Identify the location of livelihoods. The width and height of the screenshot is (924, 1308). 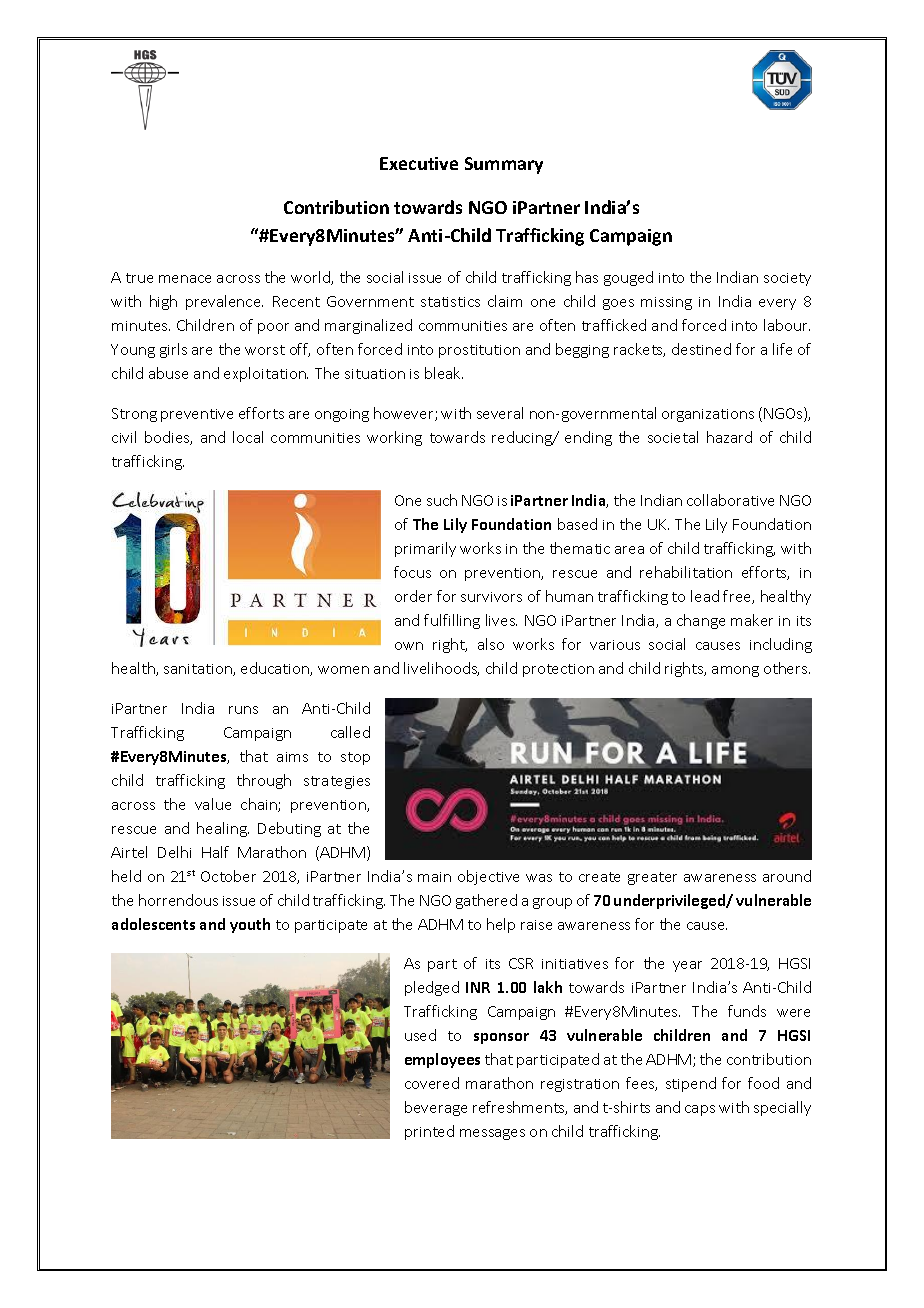
(441, 669).
